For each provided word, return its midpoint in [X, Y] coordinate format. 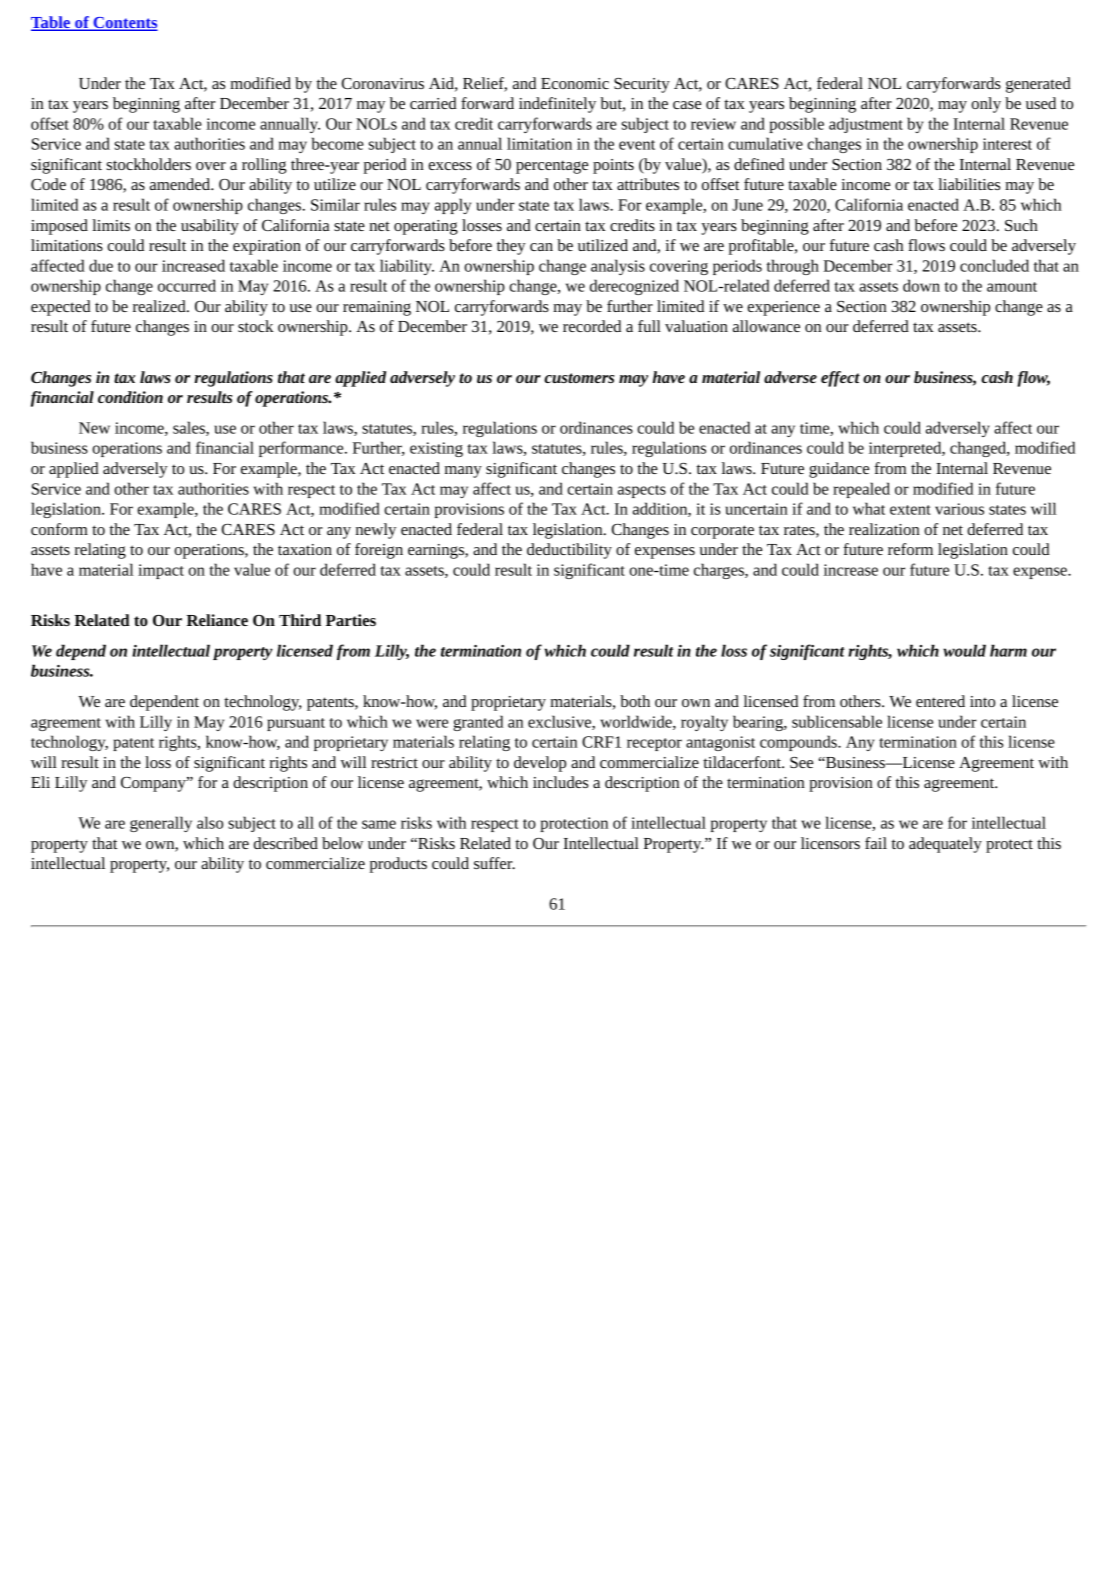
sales [190, 428]
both [635, 701]
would [964, 650]
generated [1038, 85]
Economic [575, 83]
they [511, 247]
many [463, 472]
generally [161, 824]
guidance [839, 470]
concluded [994, 265]
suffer [494, 863]
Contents [124, 24]
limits [111, 225]
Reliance [217, 620]
